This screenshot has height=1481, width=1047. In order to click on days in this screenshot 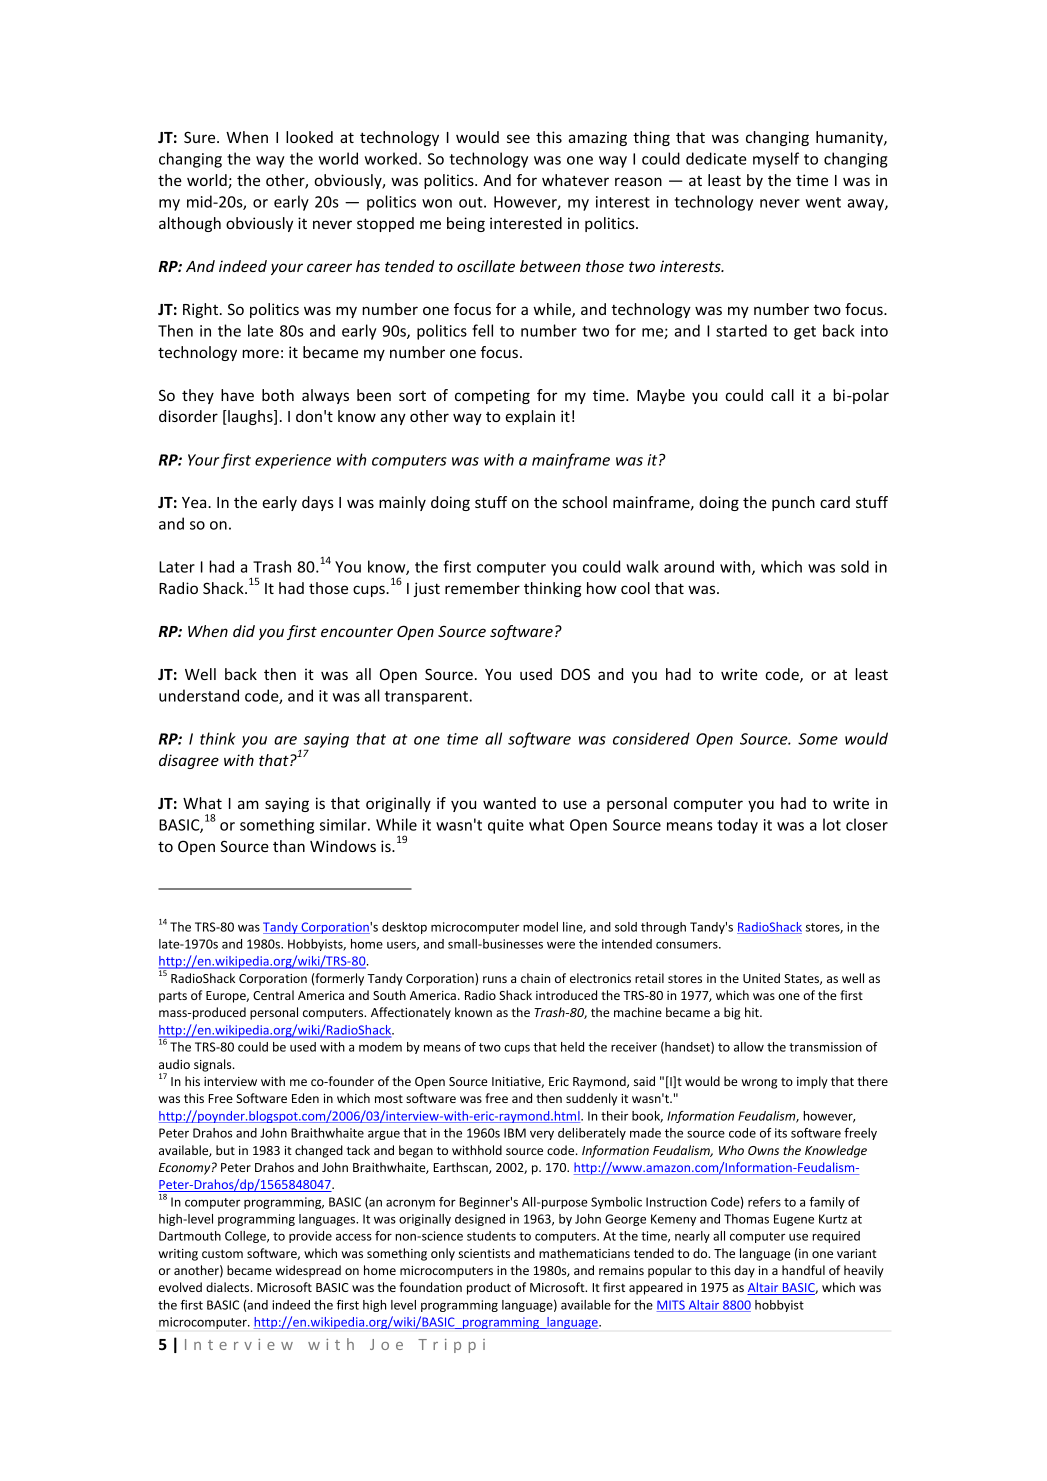, I will do `click(318, 503)`.
